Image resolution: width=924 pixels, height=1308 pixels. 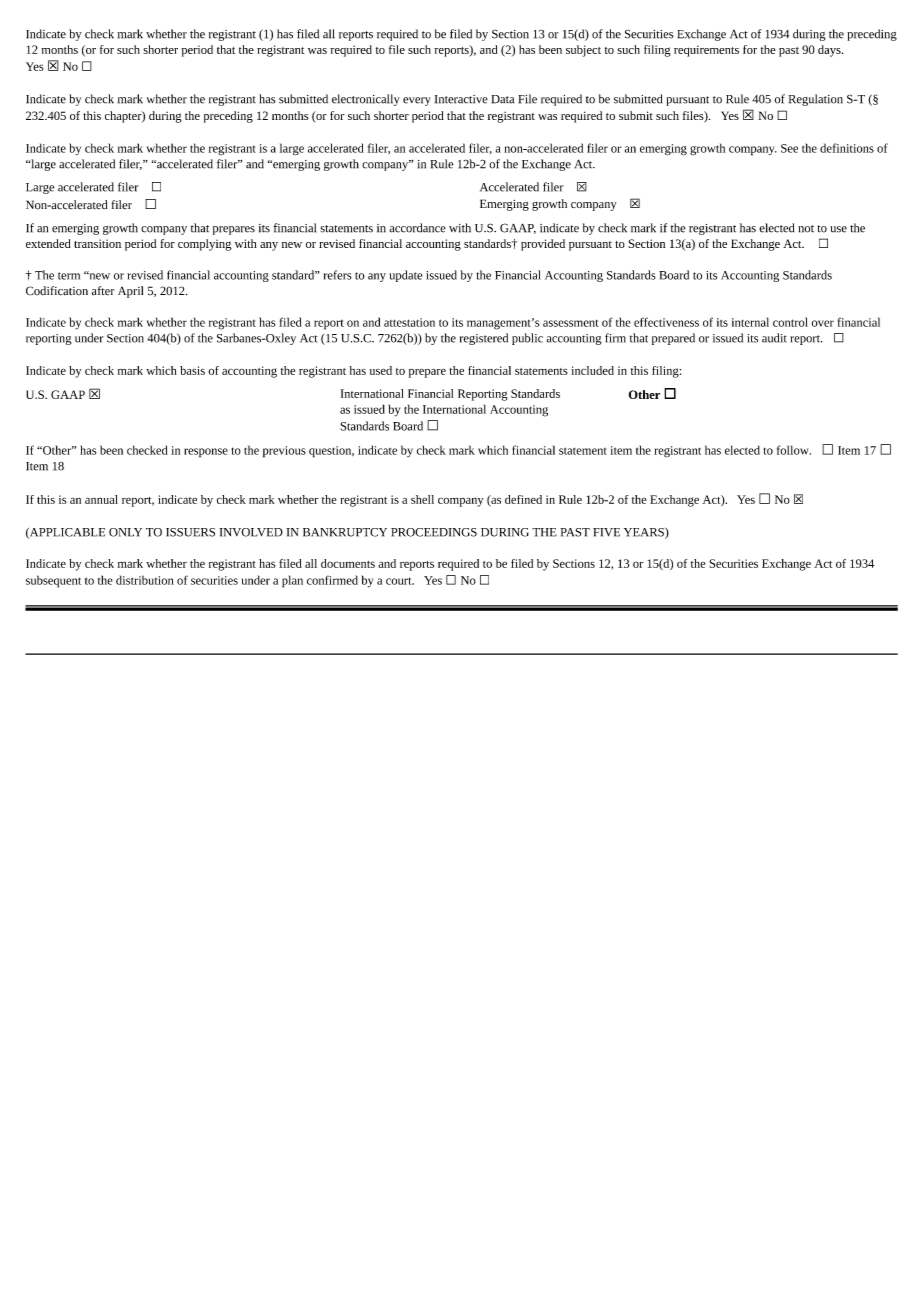 I want to click on basis, so click(x=192, y=370).
